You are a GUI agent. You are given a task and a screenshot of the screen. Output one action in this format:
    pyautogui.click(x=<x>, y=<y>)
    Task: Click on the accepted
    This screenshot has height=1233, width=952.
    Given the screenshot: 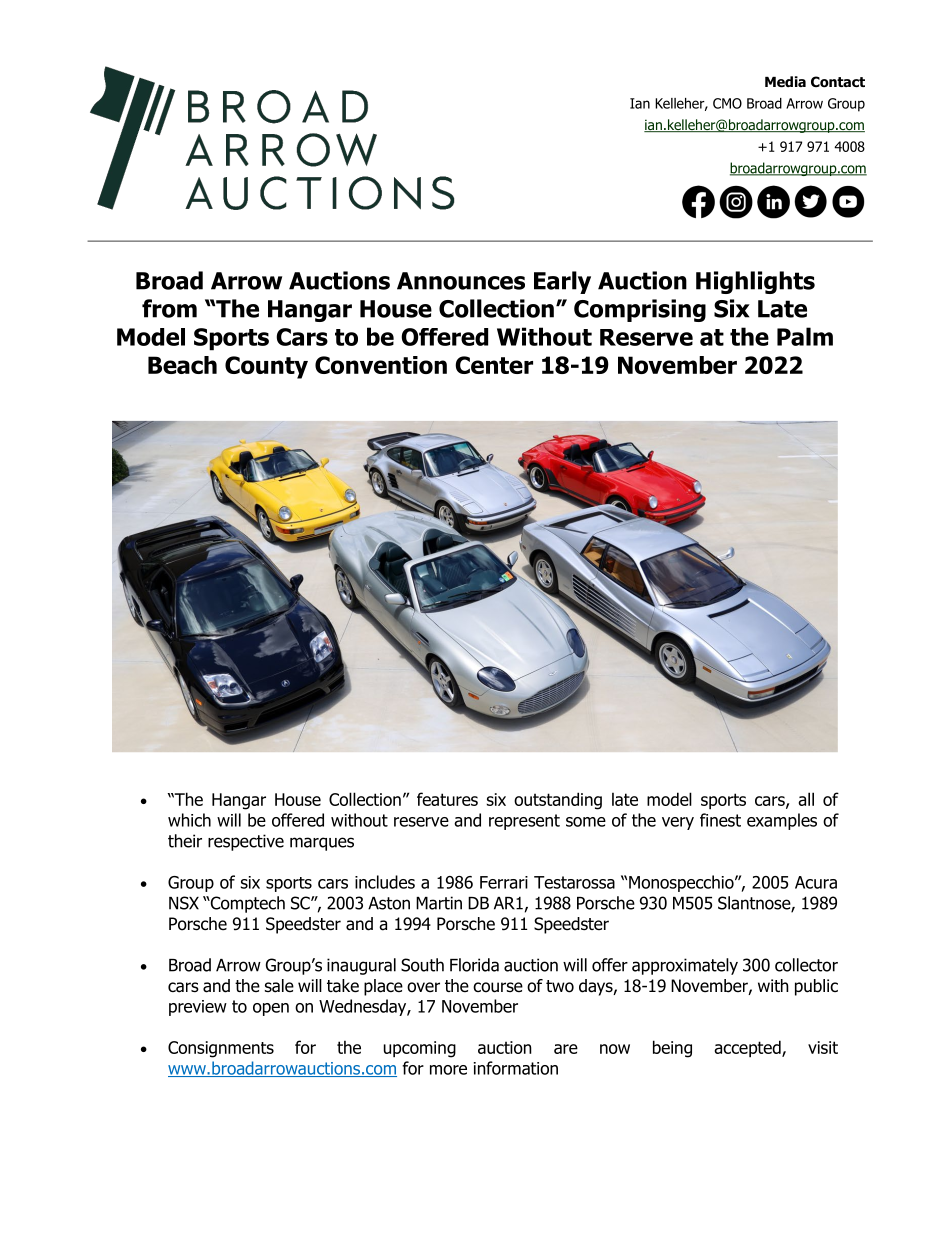 What is the action you would take?
    pyautogui.click(x=748, y=1048)
